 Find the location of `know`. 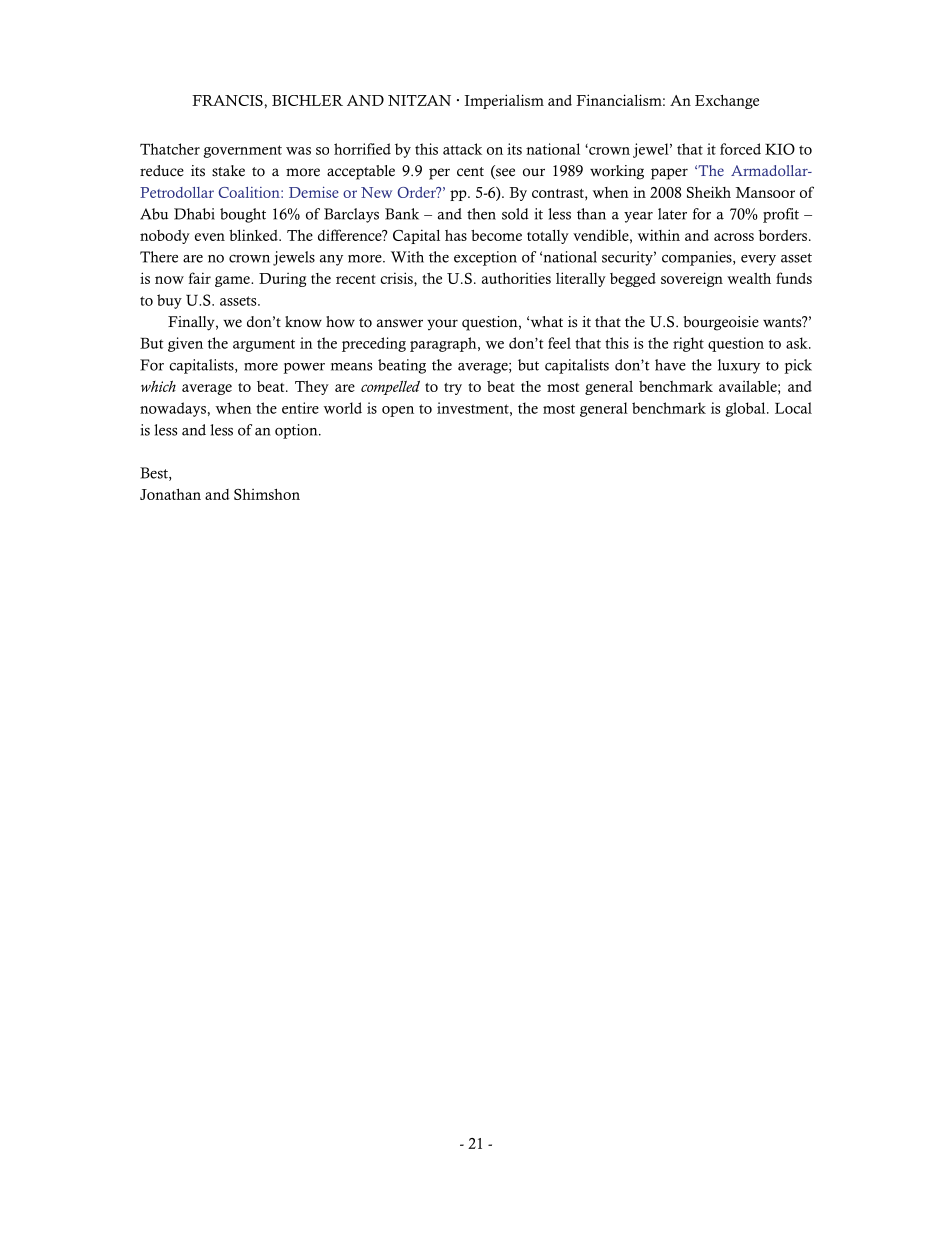

know is located at coordinates (303, 322).
